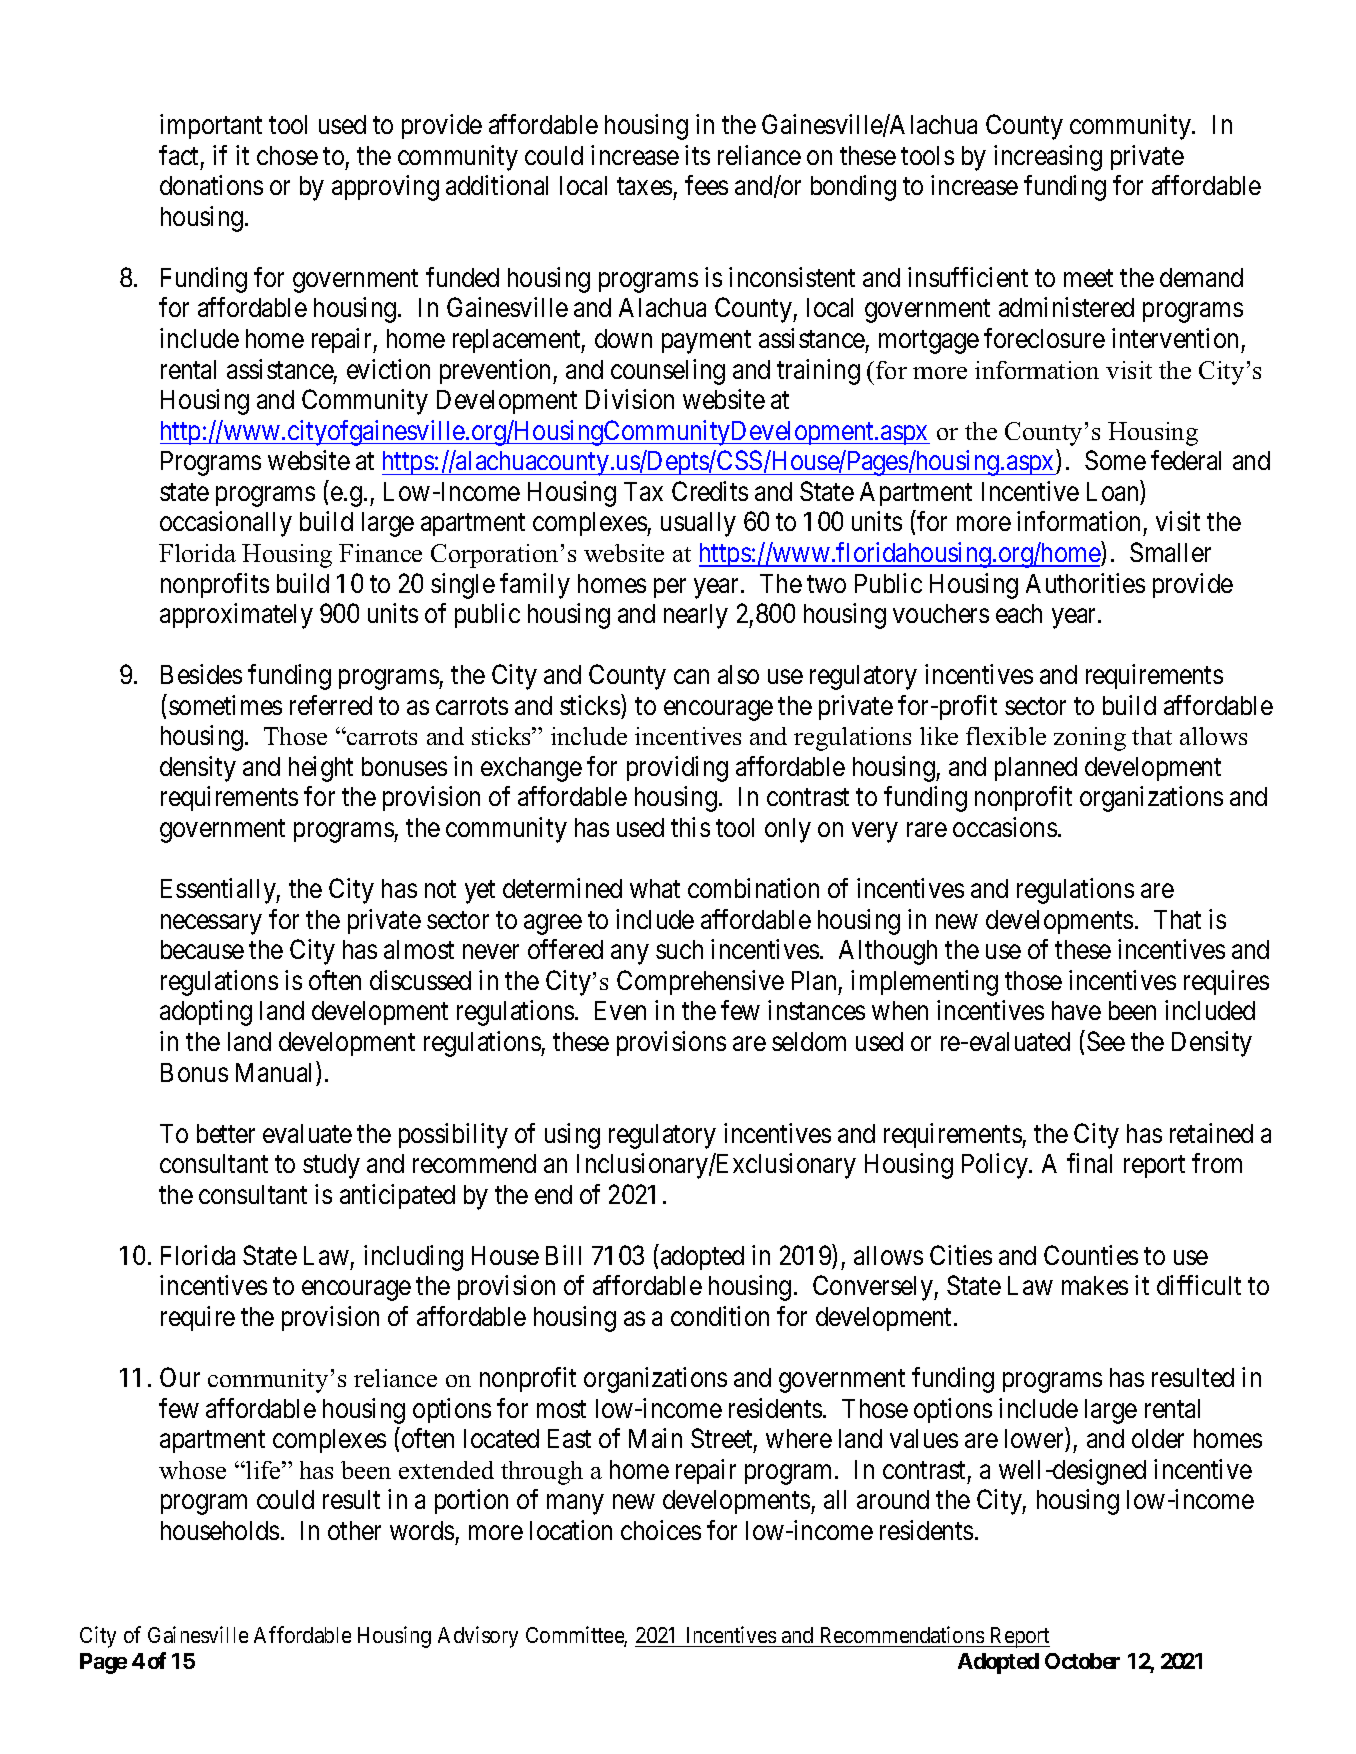 The image size is (1356, 1754). What do you see at coordinates (661, 1530) in the document?
I see `choices` at bounding box center [661, 1530].
